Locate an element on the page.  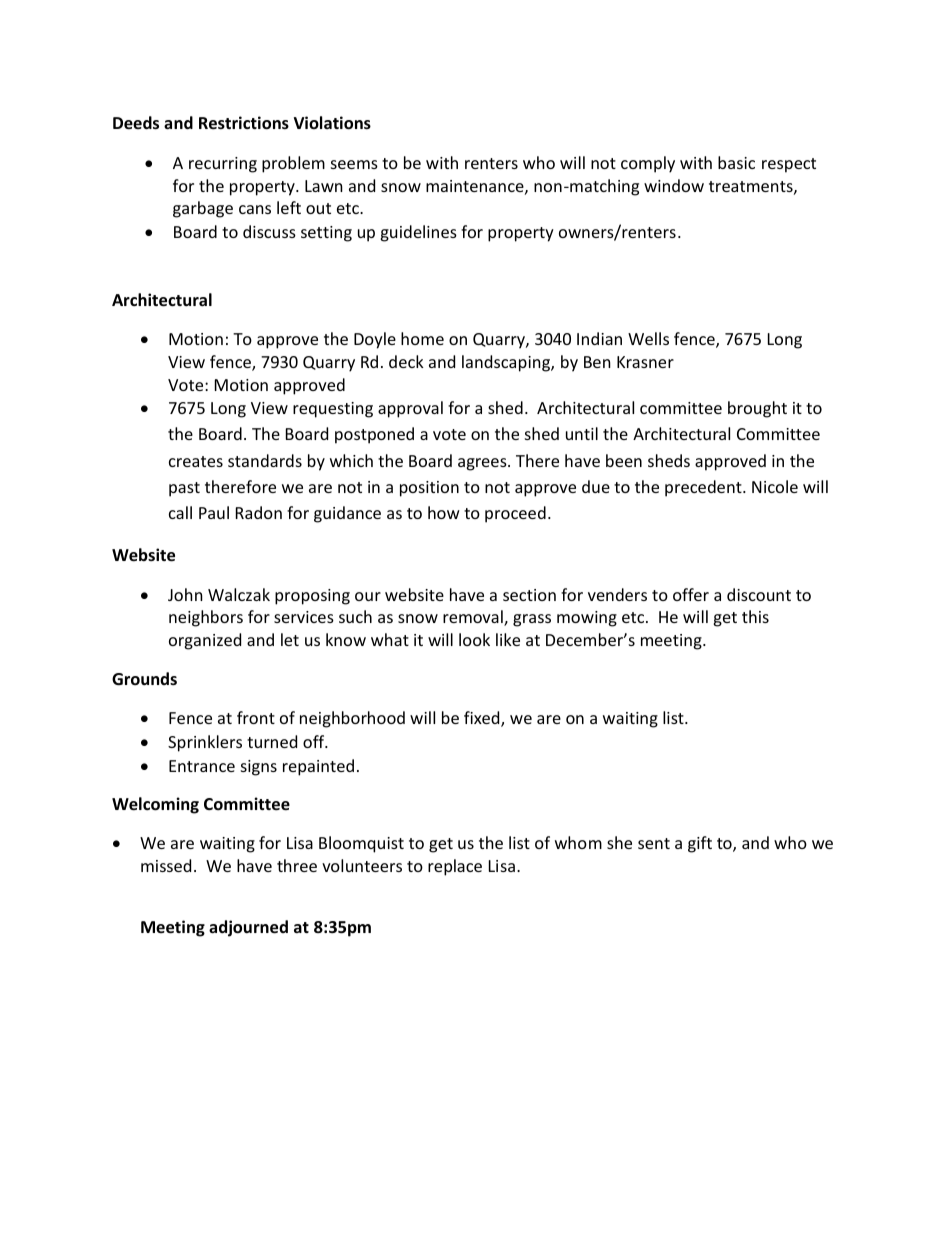
seems is located at coordinates (354, 164).
